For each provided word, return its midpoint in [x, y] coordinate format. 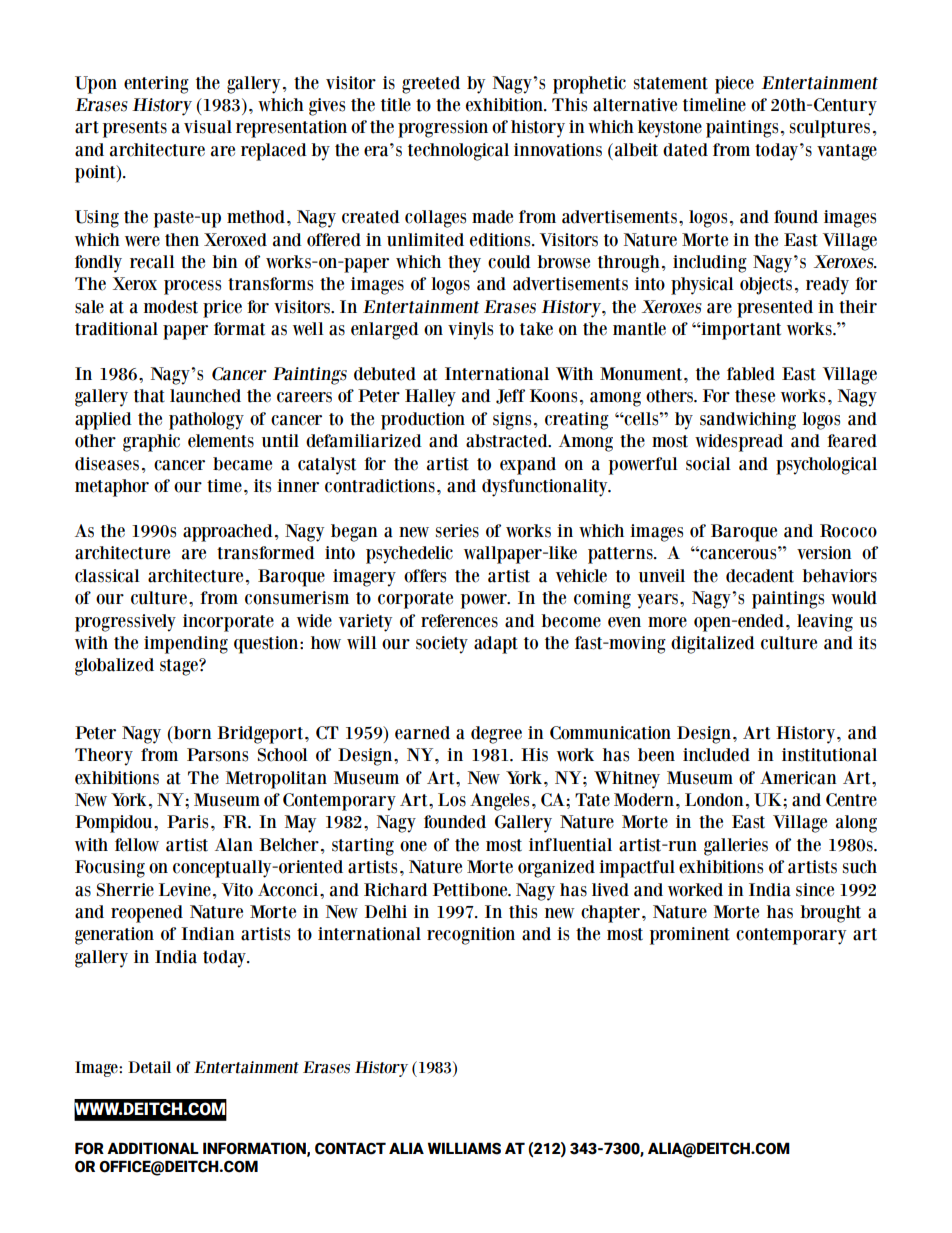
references [459, 621]
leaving [825, 623]
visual [208, 127]
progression [443, 129]
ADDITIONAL [153, 1148]
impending [186, 645]
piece [734, 85]
